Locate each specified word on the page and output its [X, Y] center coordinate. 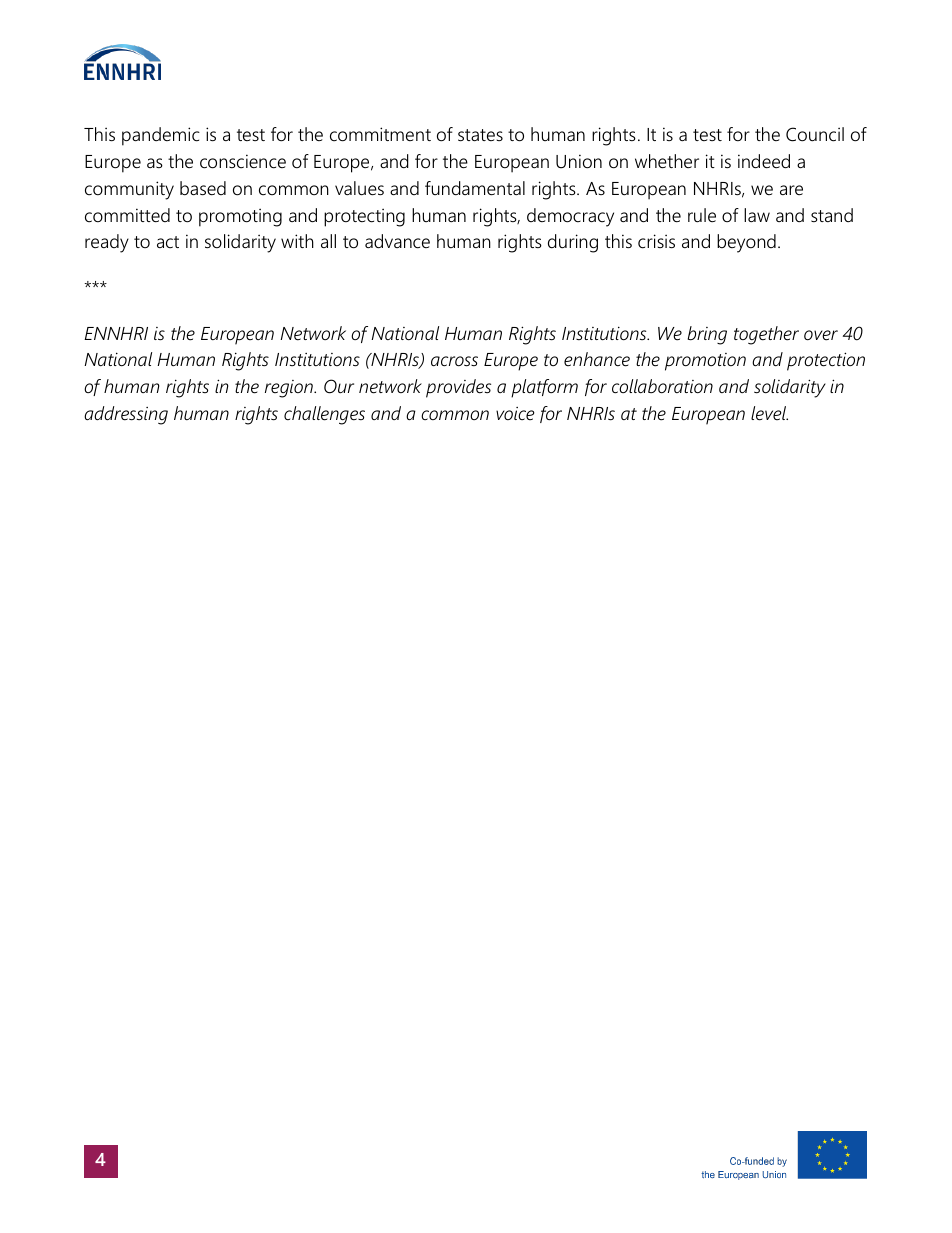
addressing [126, 415]
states [480, 135]
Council [815, 134]
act [168, 242]
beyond [746, 243]
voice [515, 413]
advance [397, 241]
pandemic [161, 136]
